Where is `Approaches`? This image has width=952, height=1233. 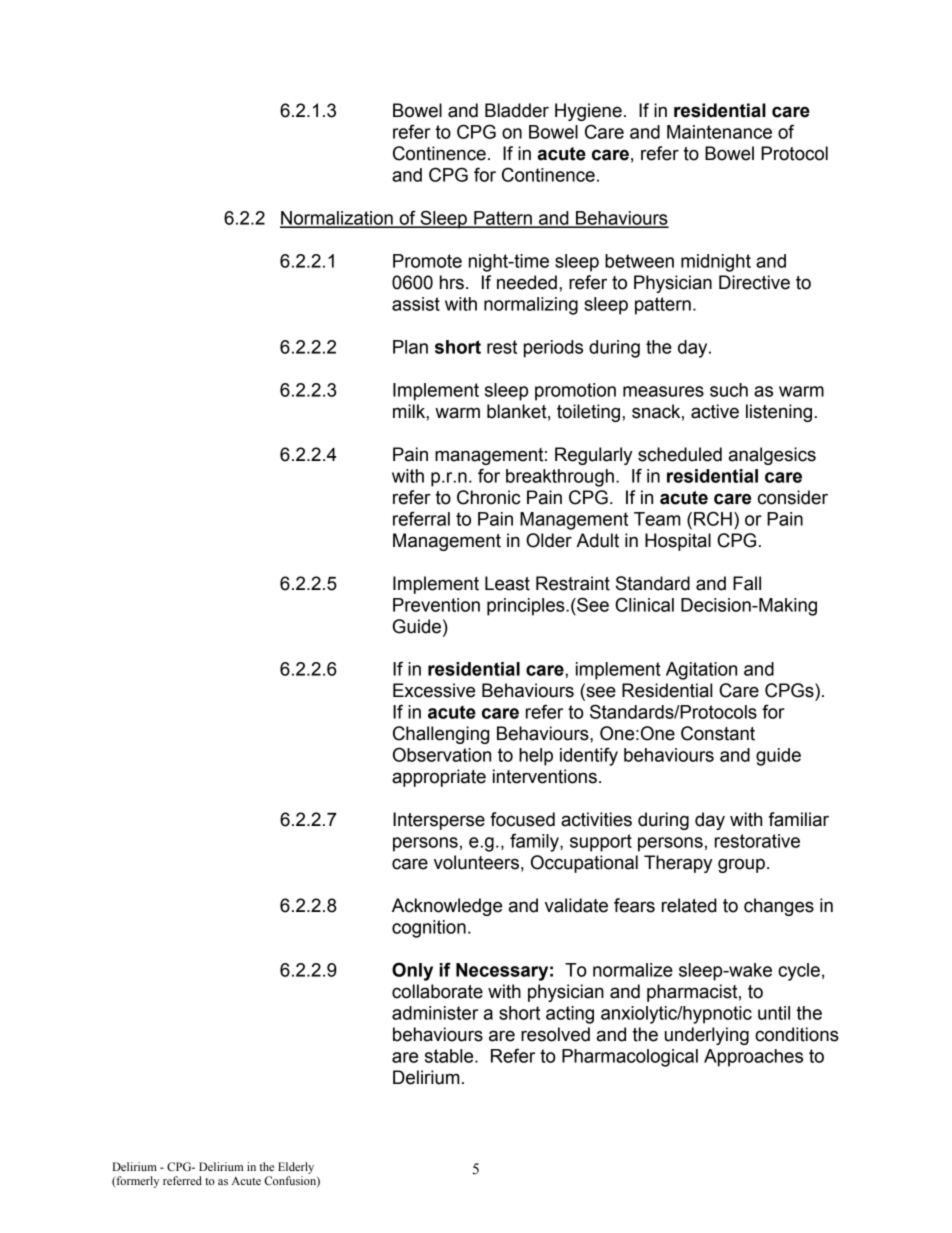 Approaches is located at coordinates (753, 1058).
